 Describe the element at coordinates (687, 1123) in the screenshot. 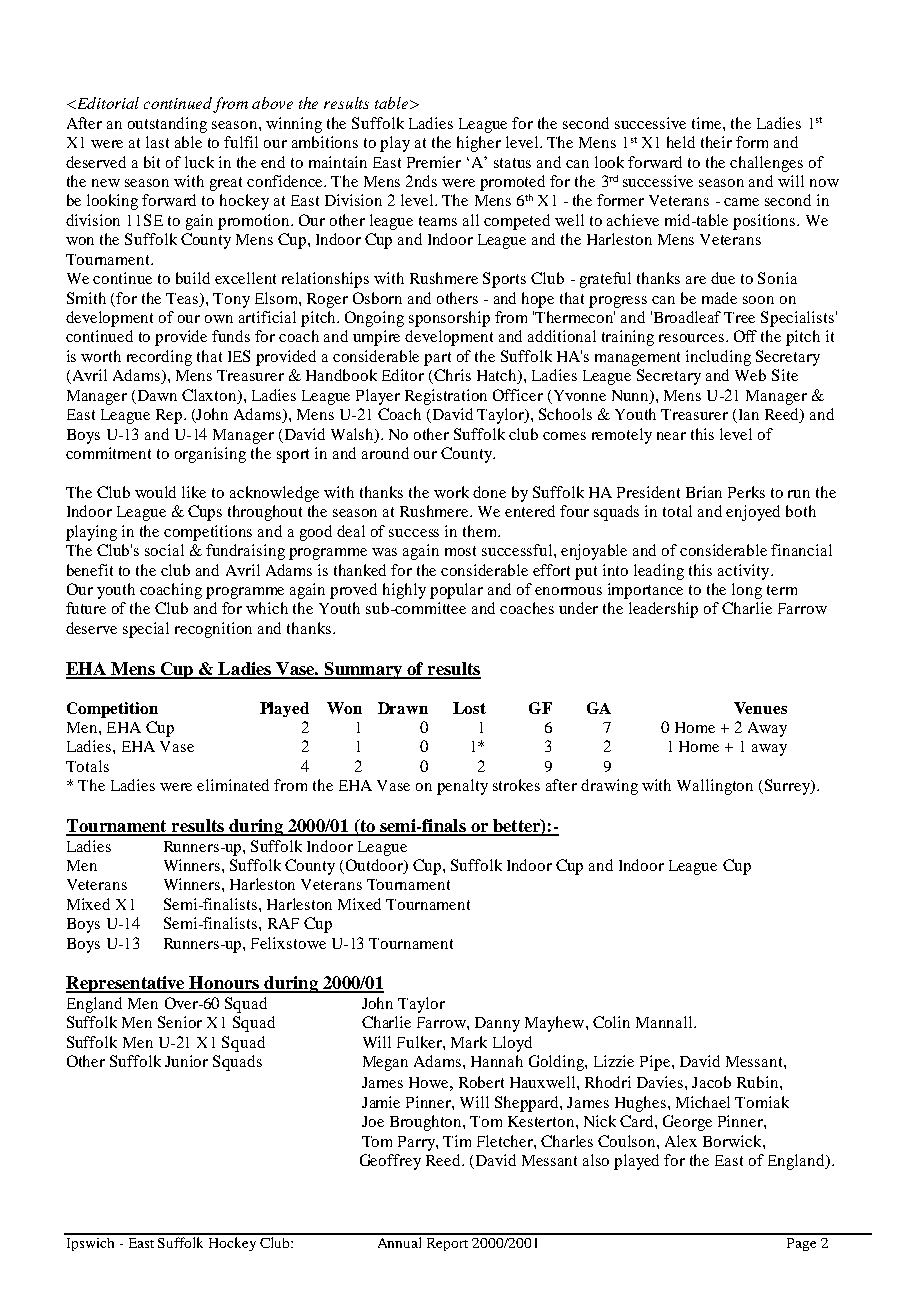

I see `George` at that location.
